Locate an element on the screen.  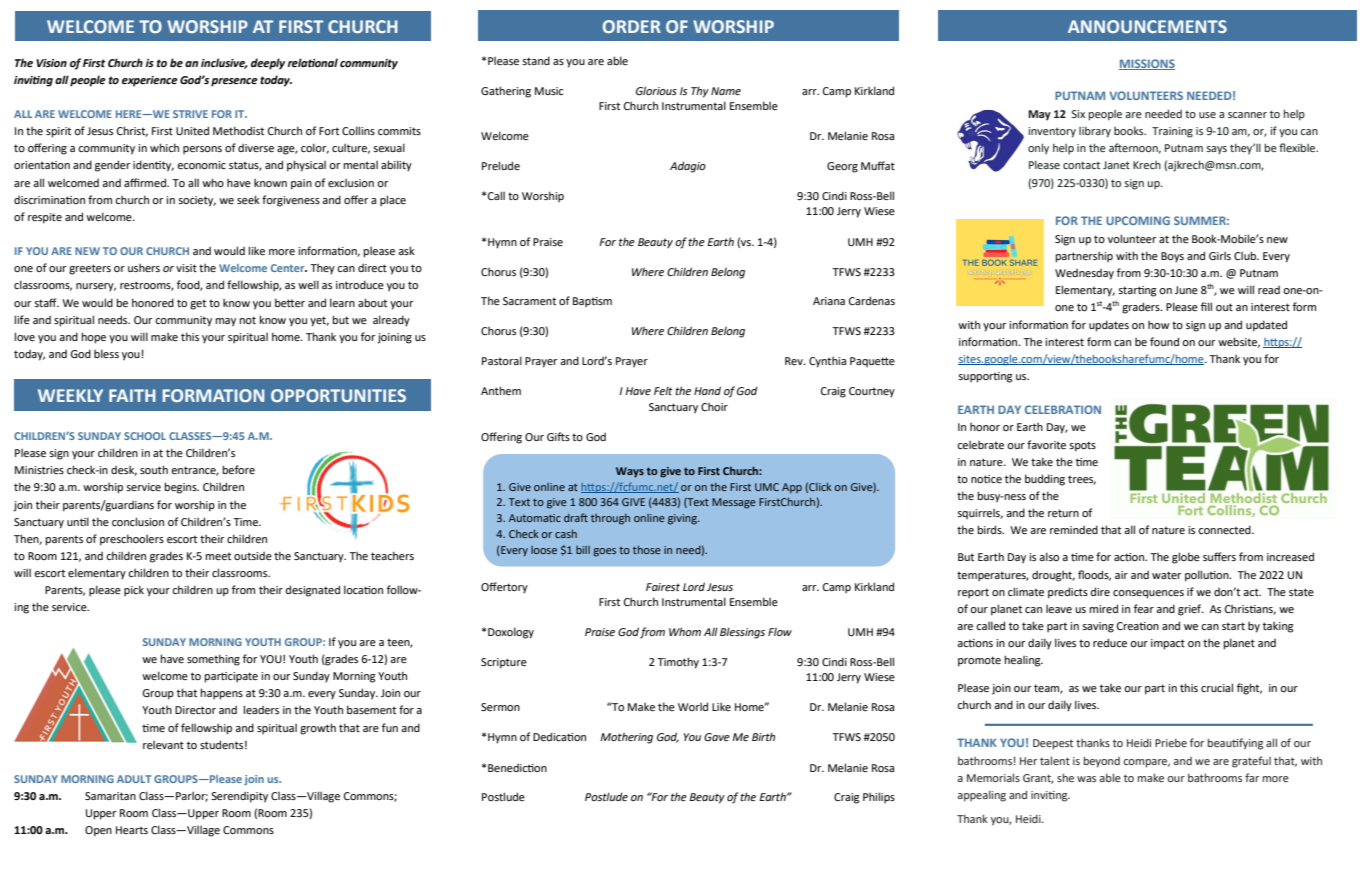
experience is located at coordinates (150, 81).
